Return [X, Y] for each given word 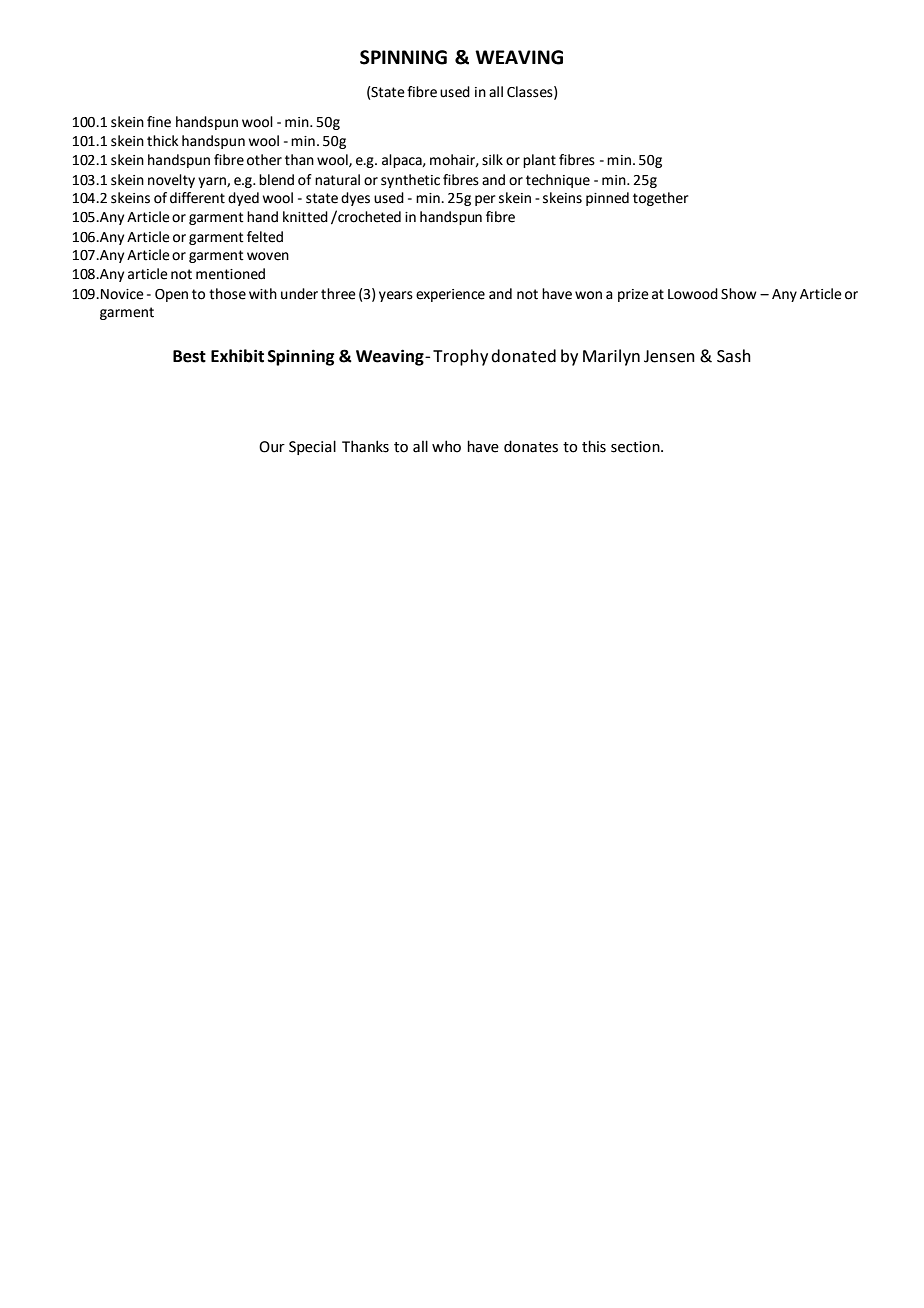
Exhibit [237, 356]
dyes [355, 199]
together [660, 199]
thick [162, 141]
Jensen [669, 356]
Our [272, 447]
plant [539, 161]
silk [492, 160]
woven [268, 256]
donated [523, 356]
